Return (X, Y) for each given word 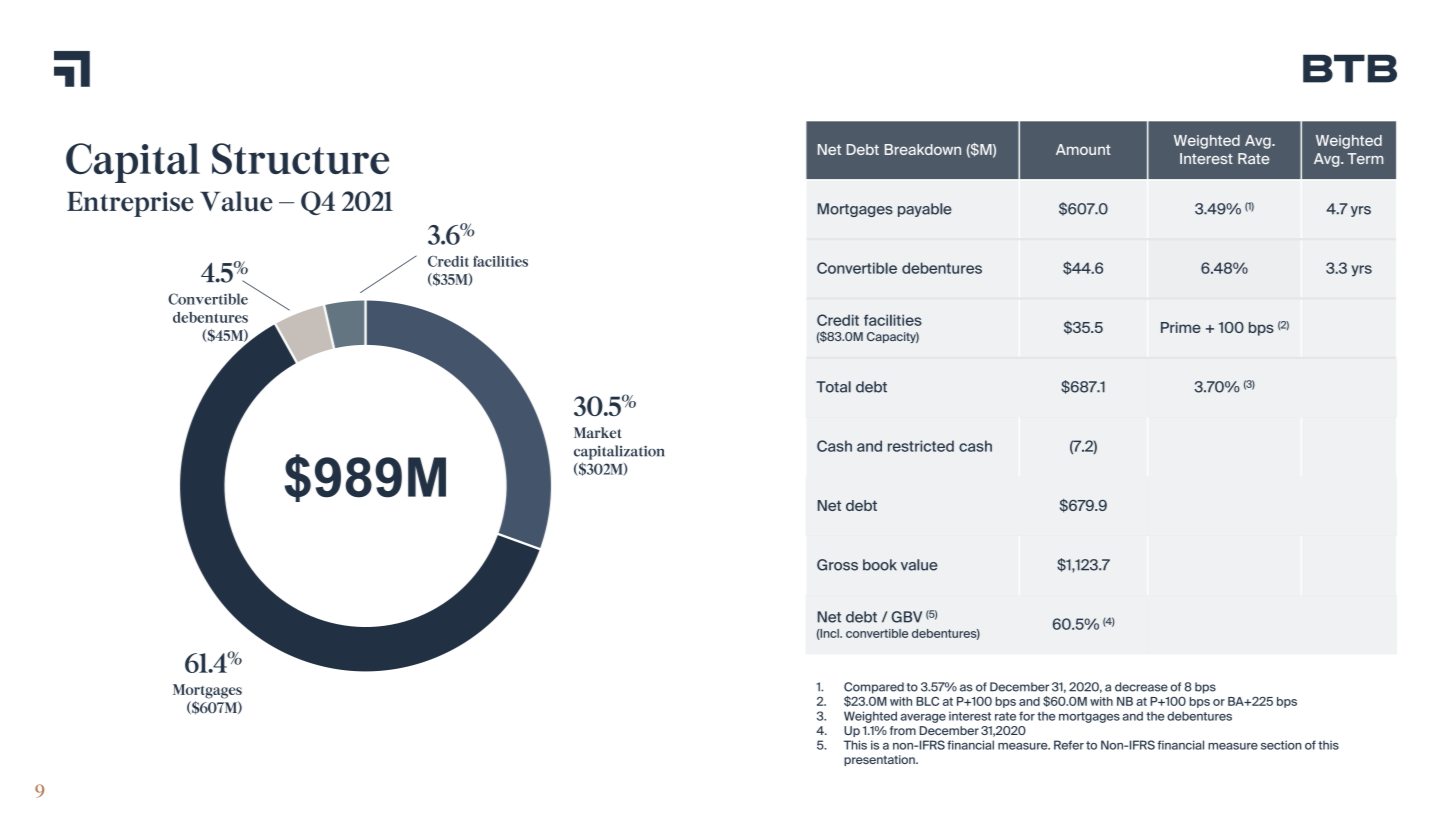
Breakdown (923, 149)
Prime (1181, 327)
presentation (880, 760)
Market (598, 432)
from (903, 730)
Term (1365, 158)
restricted (921, 446)
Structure (300, 158)
